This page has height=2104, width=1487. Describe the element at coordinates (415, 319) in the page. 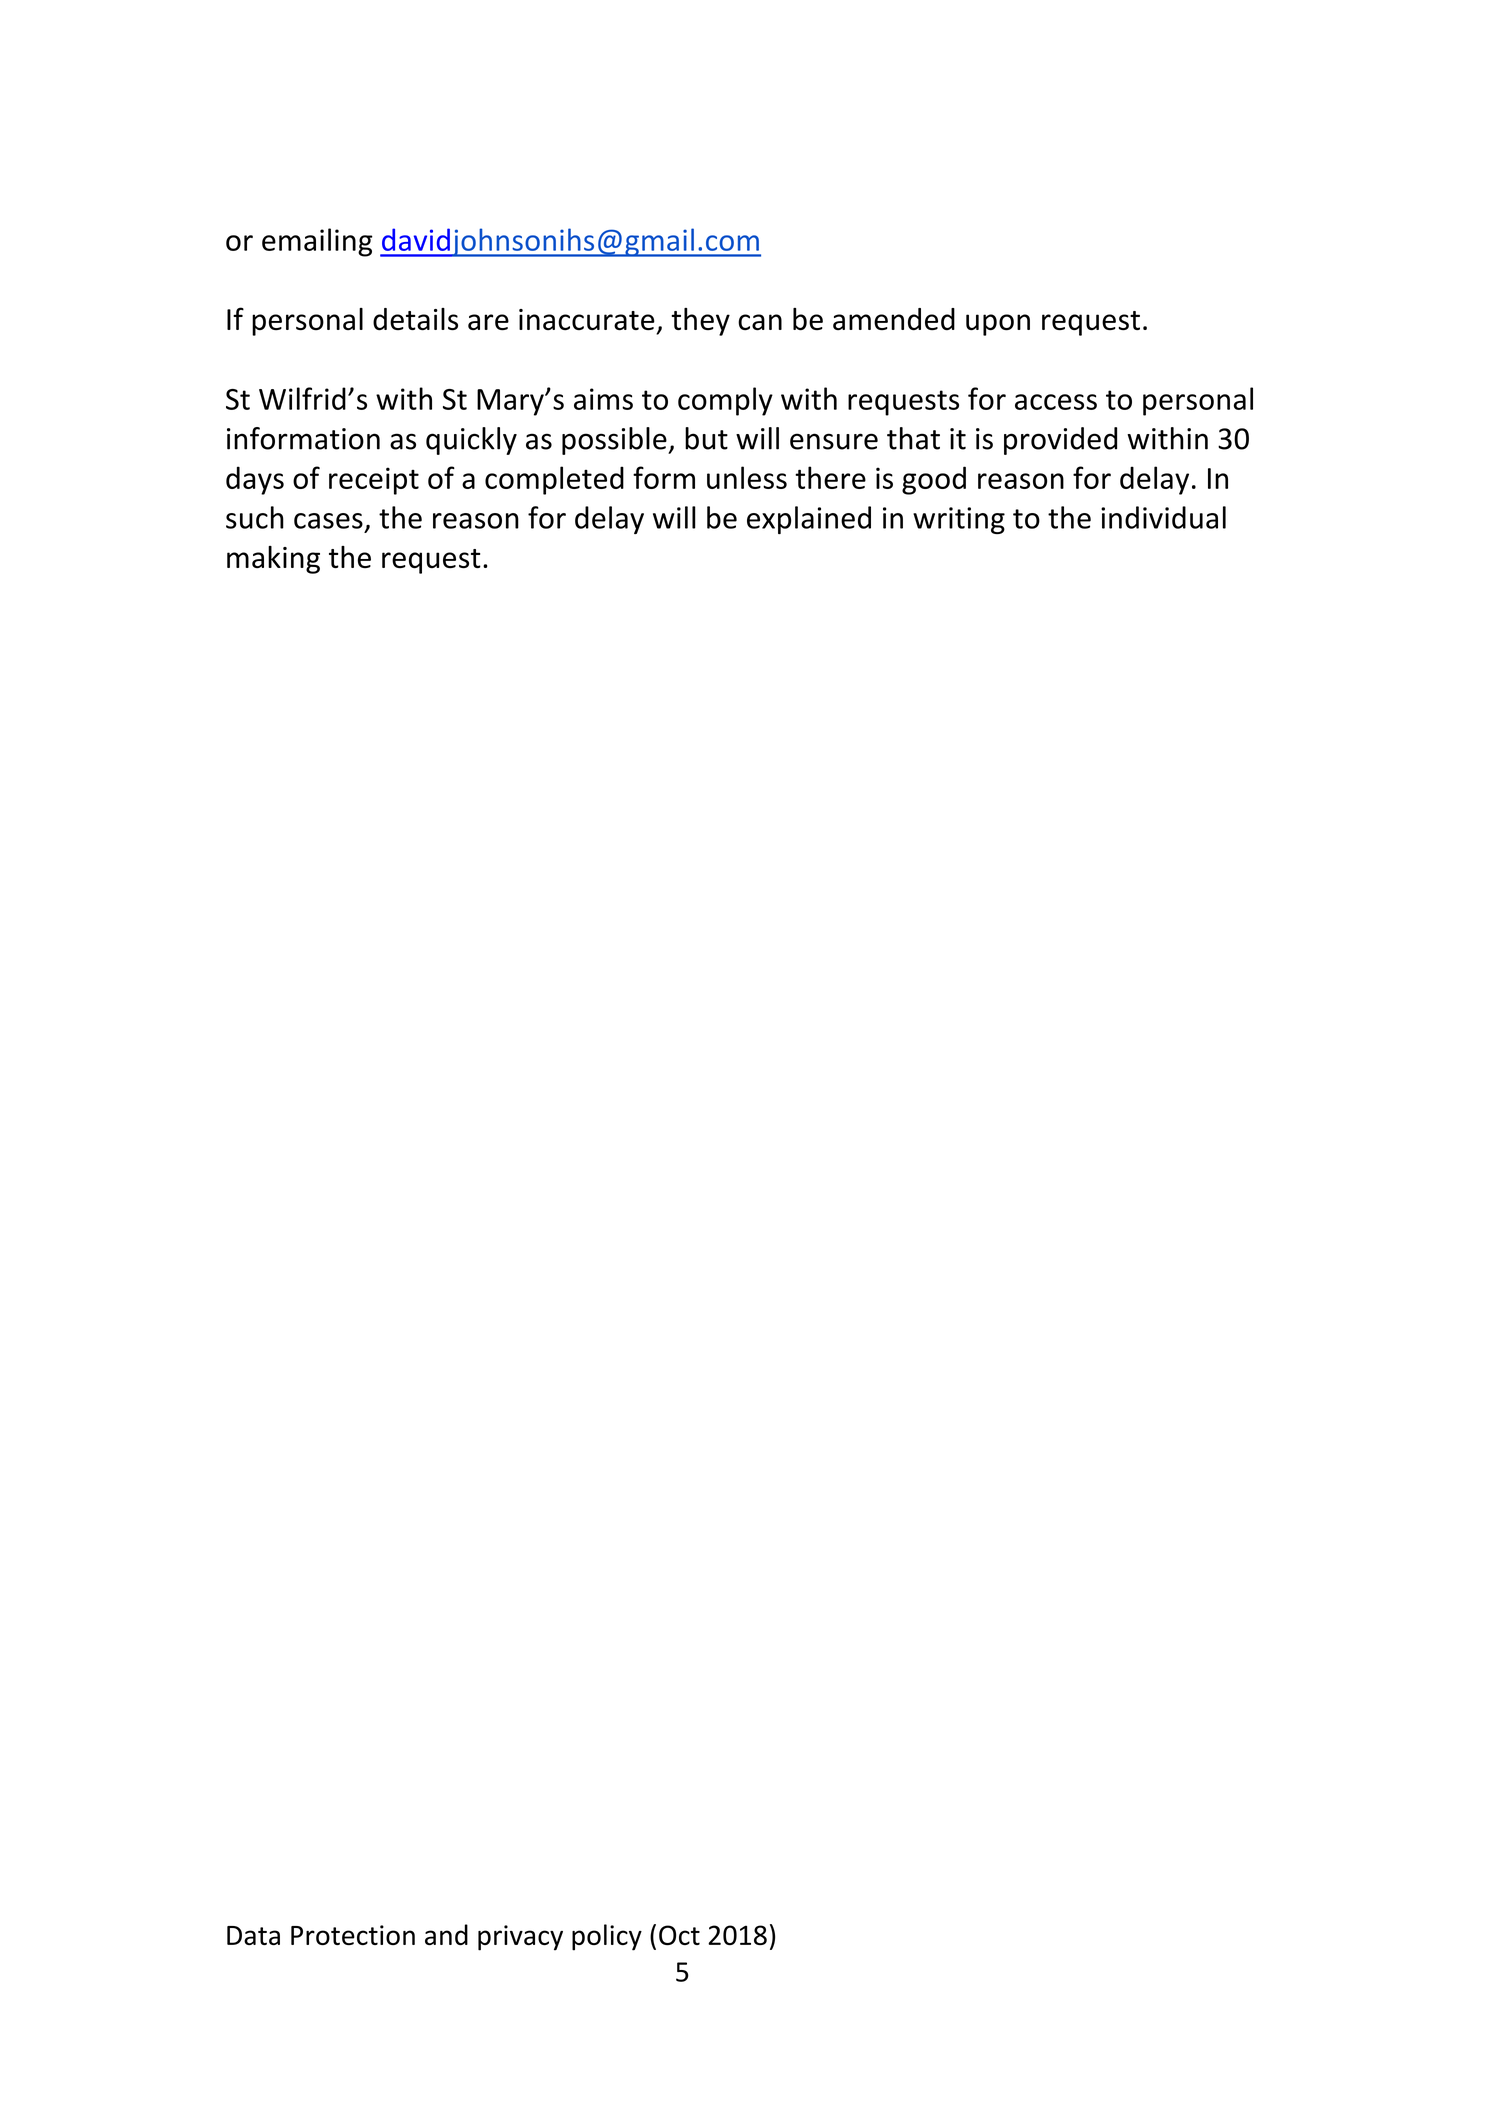

I see `details` at that location.
